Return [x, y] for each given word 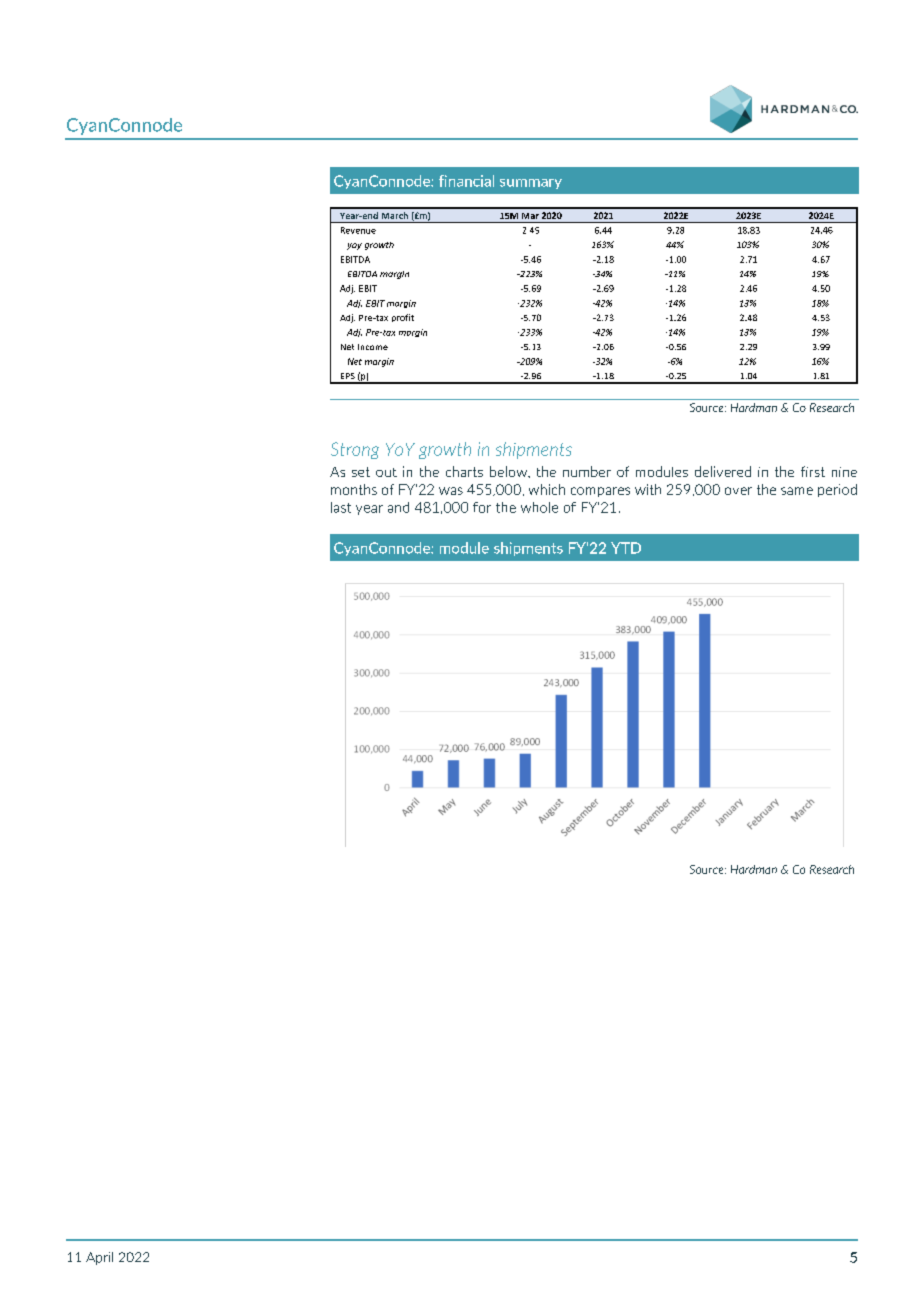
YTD [626, 548]
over [738, 491]
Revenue [358, 230]
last [341, 507]
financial [466, 181]
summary [531, 184]
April [99, 1258]
